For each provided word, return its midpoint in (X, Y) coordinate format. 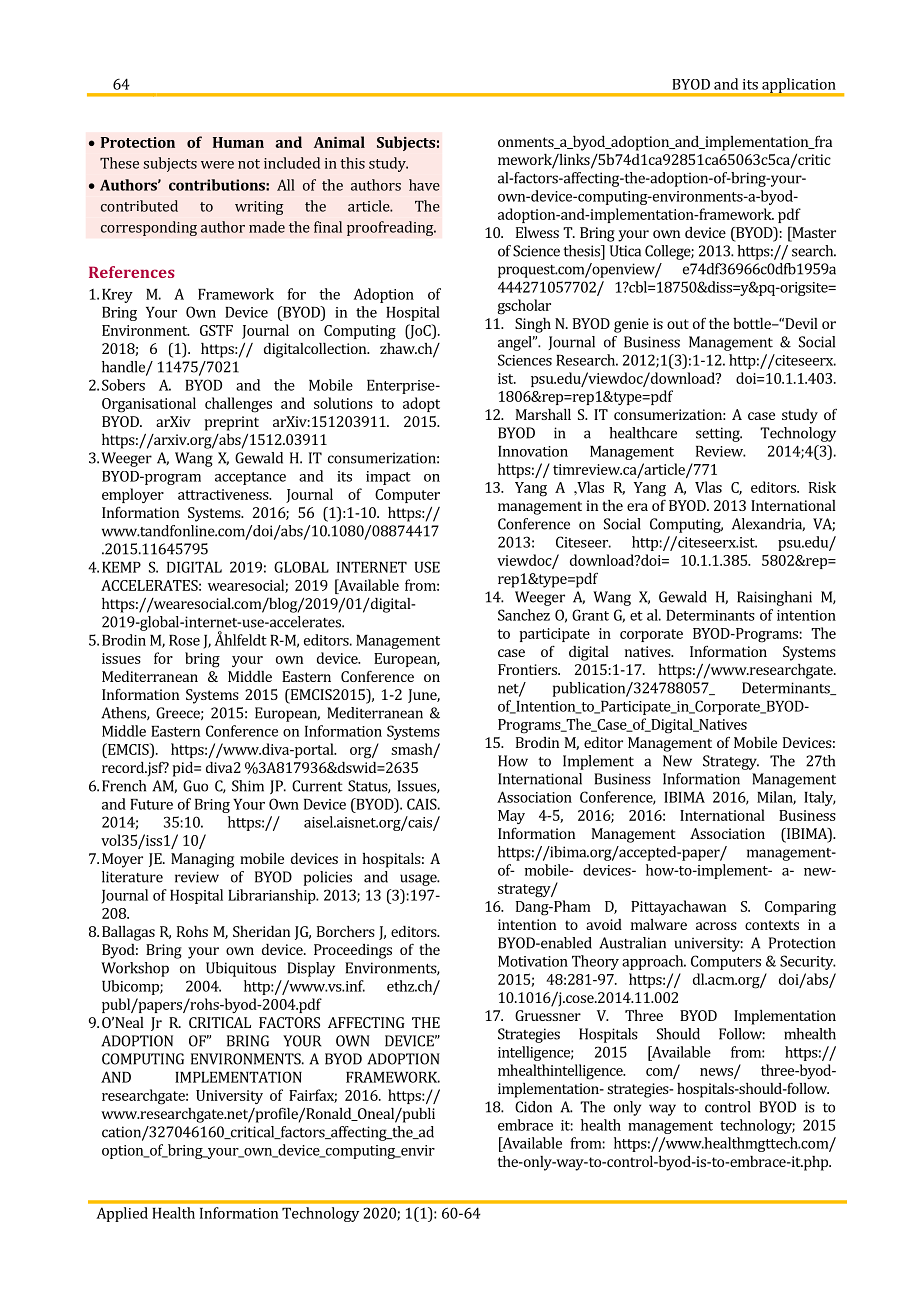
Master (813, 232)
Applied (122, 1214)
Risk (822, 487)
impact (388, 478)
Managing (202, 860)
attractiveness (224, 494)
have (424, 185)
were (217, 165)
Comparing (800, 908)
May (511, 817)
